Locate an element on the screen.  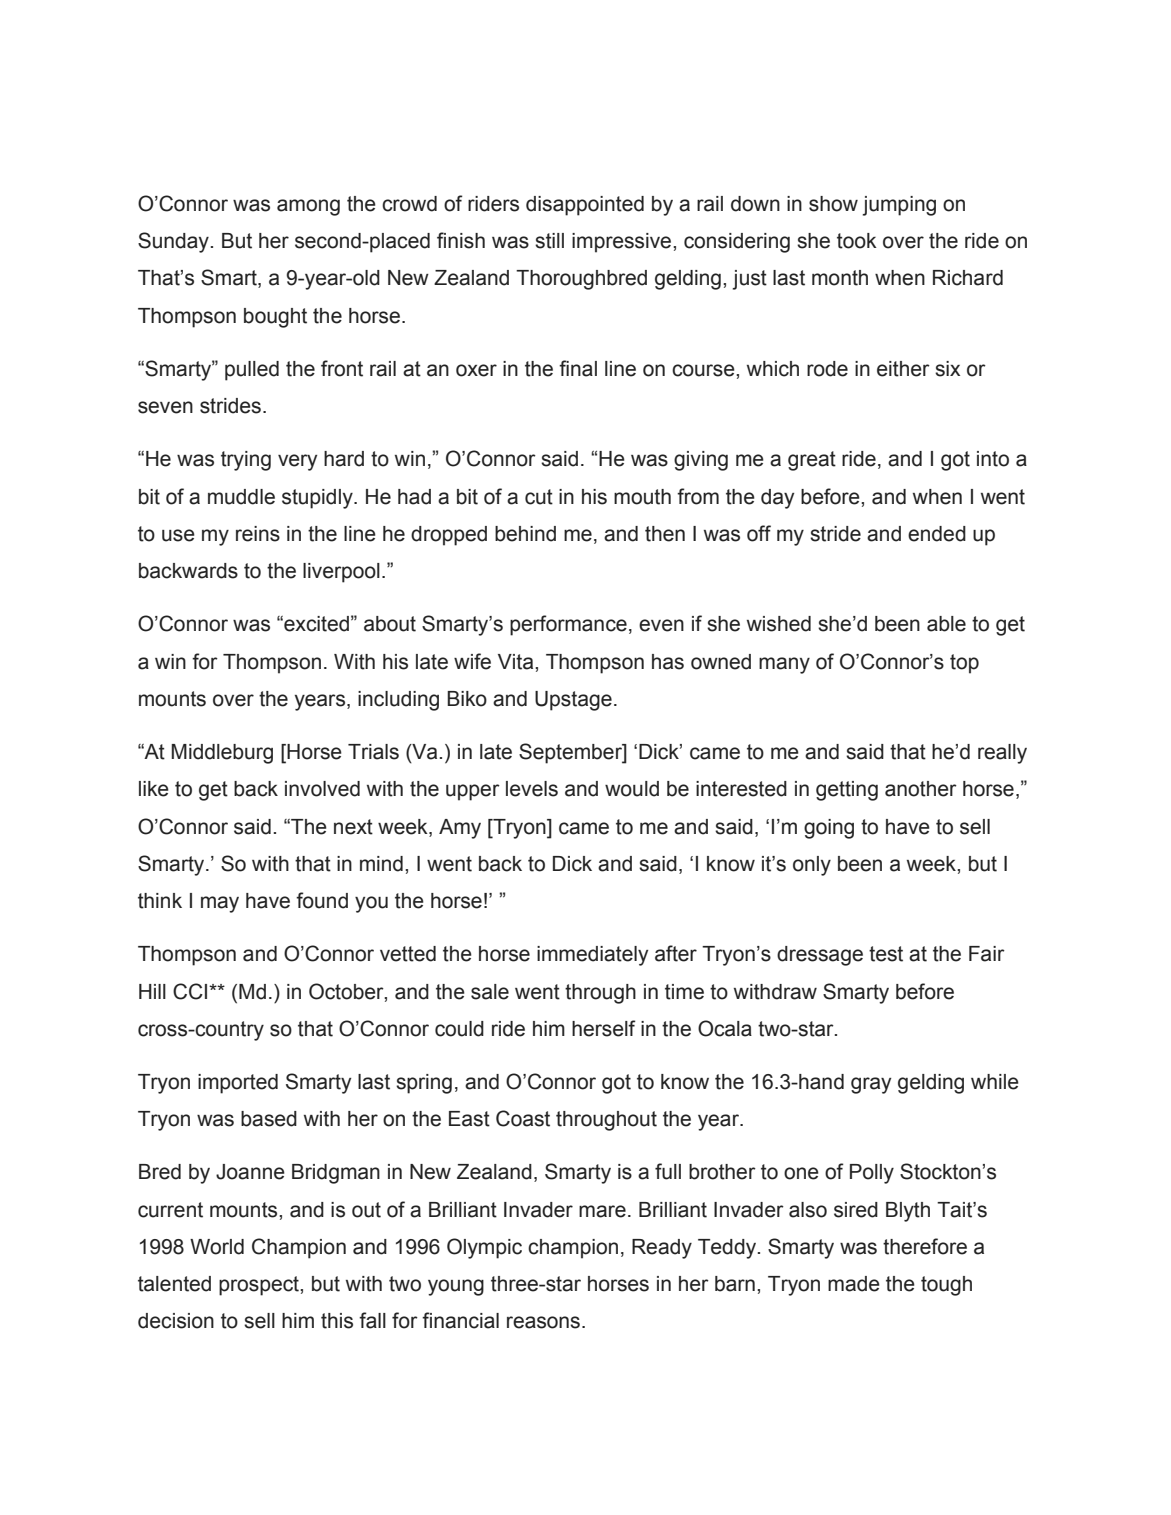
performance is located at coordinates (568, 625).
